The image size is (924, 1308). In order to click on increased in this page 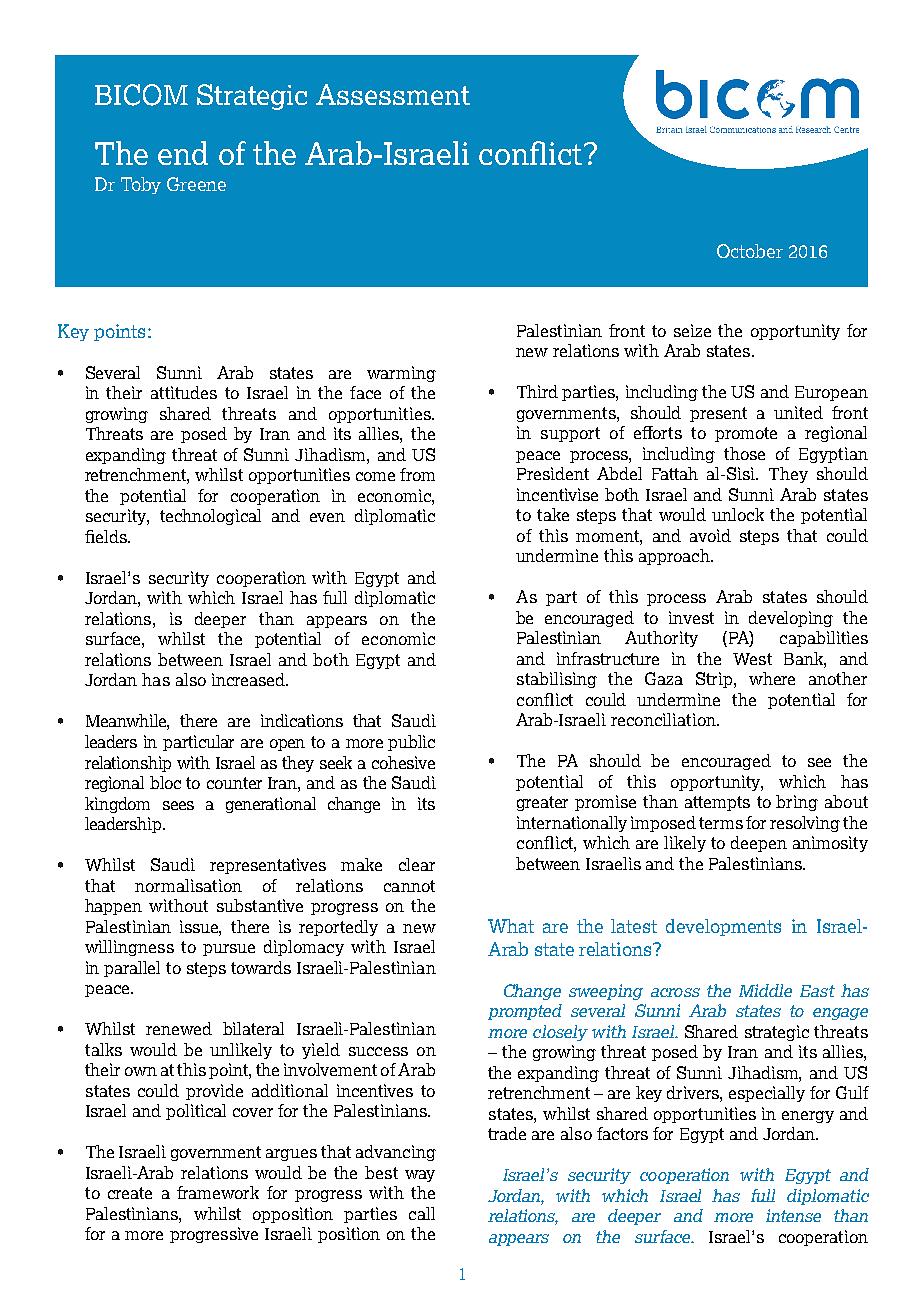, I will do `click(249, 679)`.
